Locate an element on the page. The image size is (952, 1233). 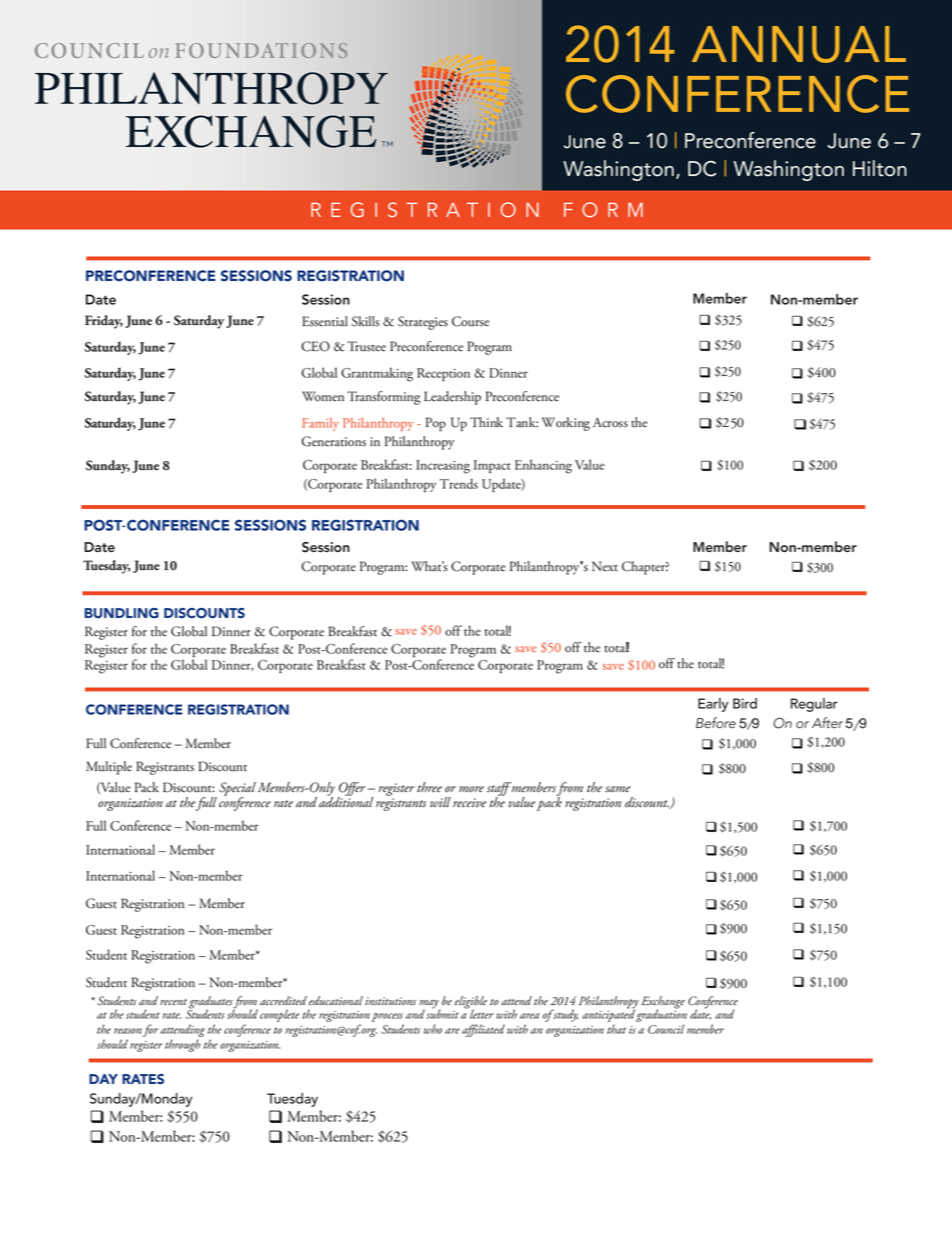
Leadership is located at coordinates (452, 398).
